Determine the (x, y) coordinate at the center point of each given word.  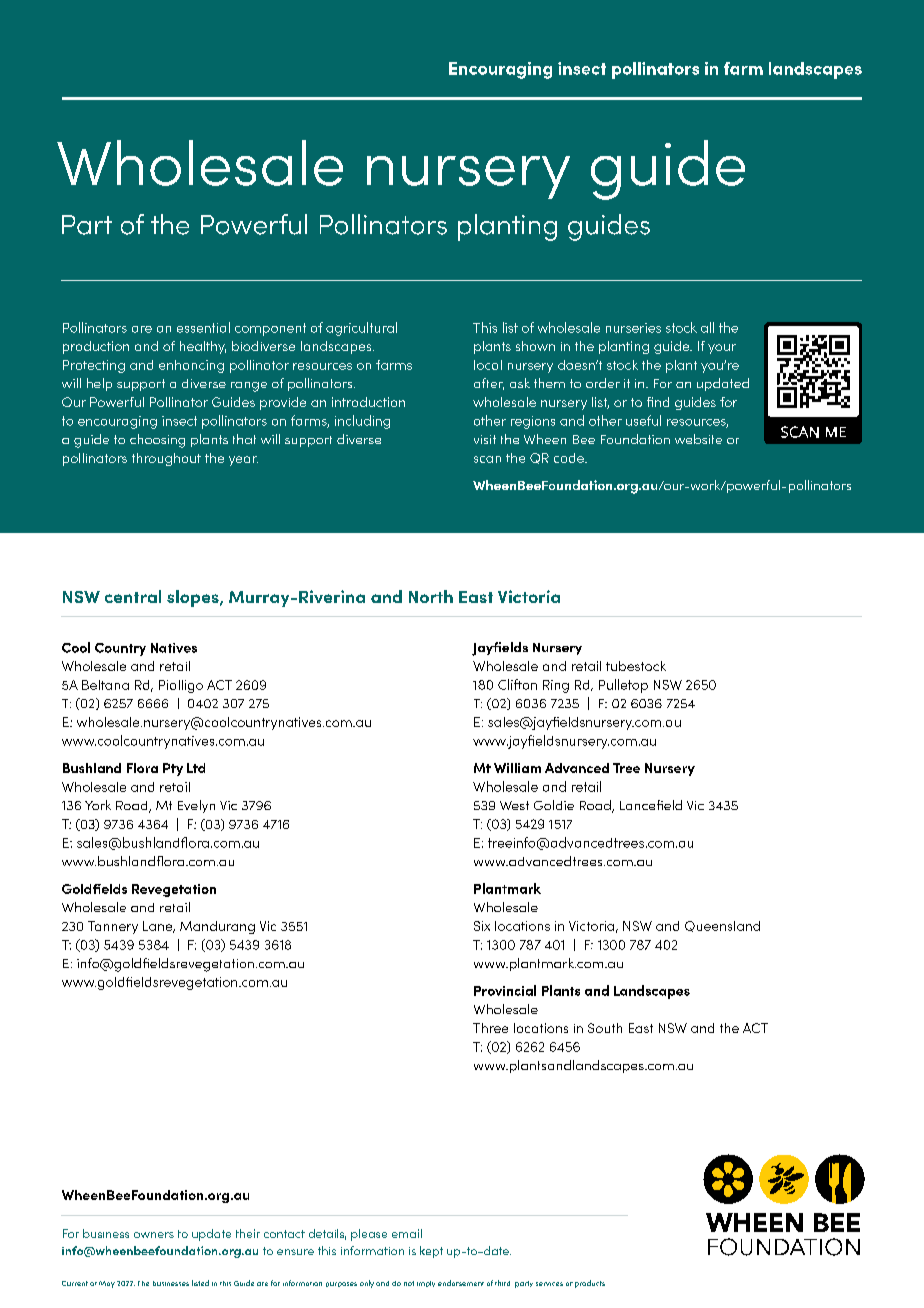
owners (154, 1235)
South (605, 1028)
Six (482, 926)
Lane (159, 927)
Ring (556, 686)
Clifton (517, 684)
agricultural (361, 329)
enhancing (191, 366)
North (431, 596)
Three (490, 1028)
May (107, 1284)
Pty (173, 769)
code (570, 458)
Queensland (722, 926)
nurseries (633, 328)
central (133, 596)
